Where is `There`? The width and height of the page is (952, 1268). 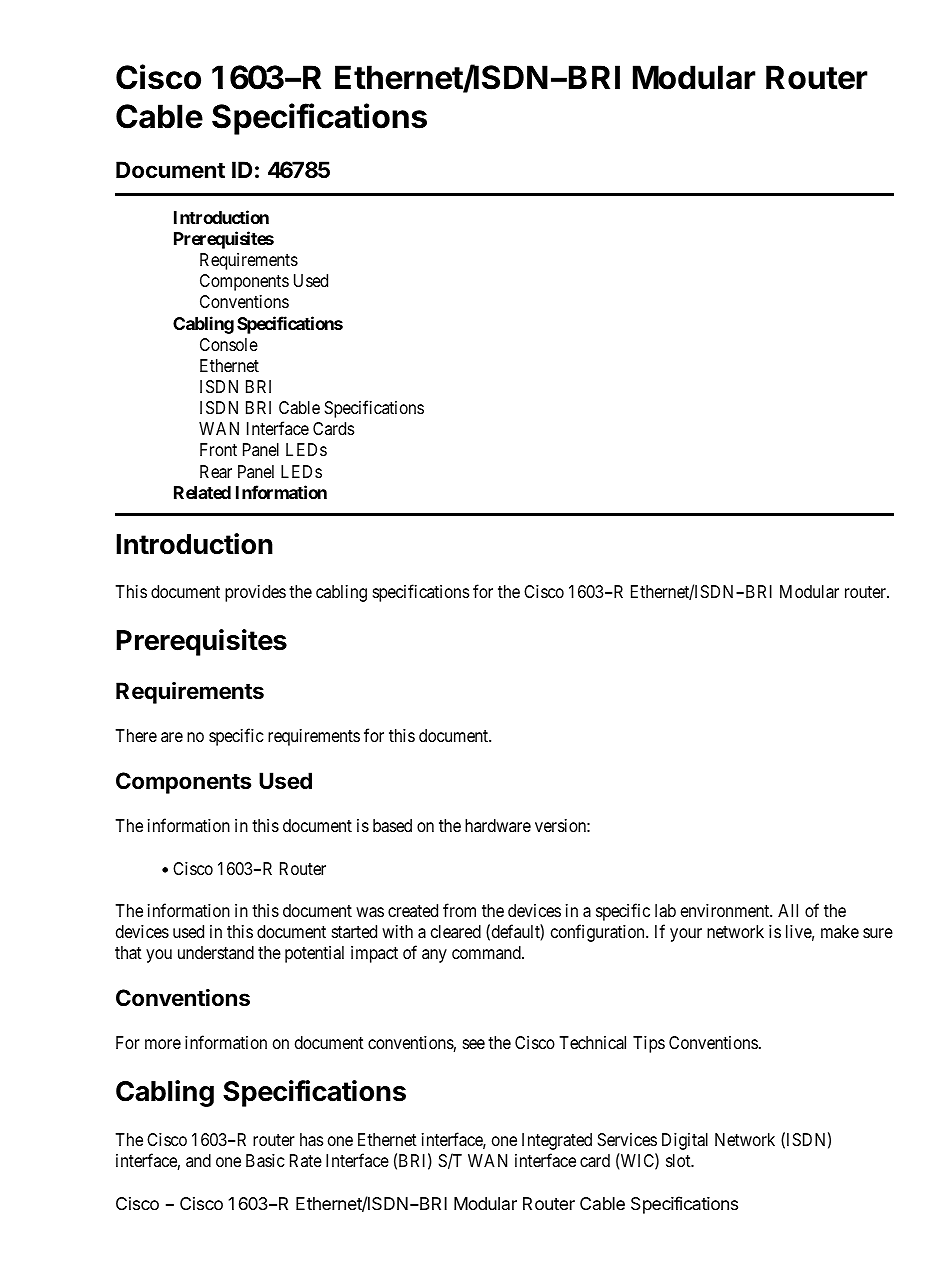
There is located at coordinates (136, 735).
